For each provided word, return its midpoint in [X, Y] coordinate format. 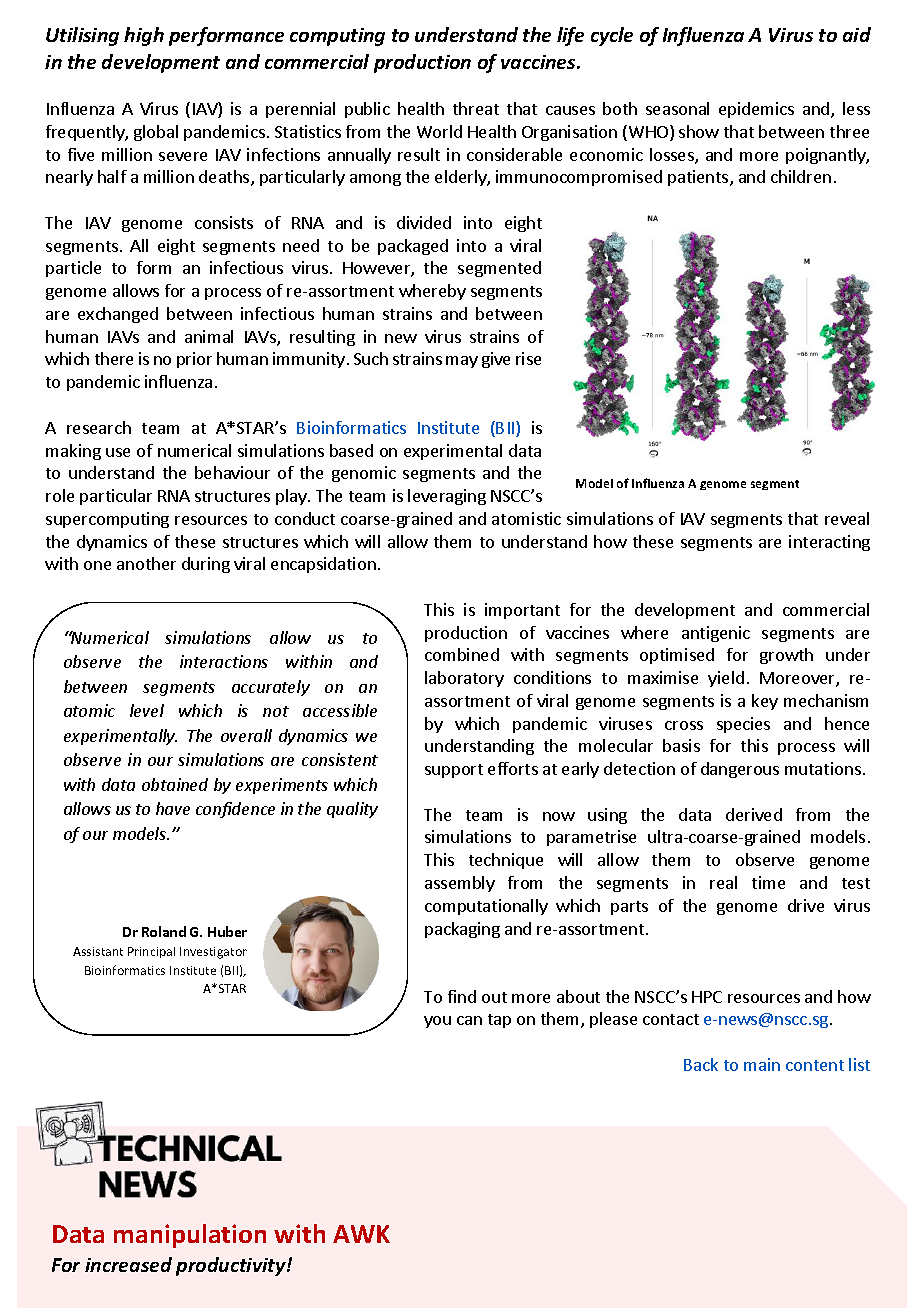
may [462, 362]
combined [462, 654]
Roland [164, 931]
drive [806, 905]
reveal [847, 518]
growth [786, 656]
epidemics [756, 110]
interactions [224, 661]
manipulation [190, 1236]
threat [476, 108]
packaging [462, 930]
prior [194, 360]
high [144, 36]
